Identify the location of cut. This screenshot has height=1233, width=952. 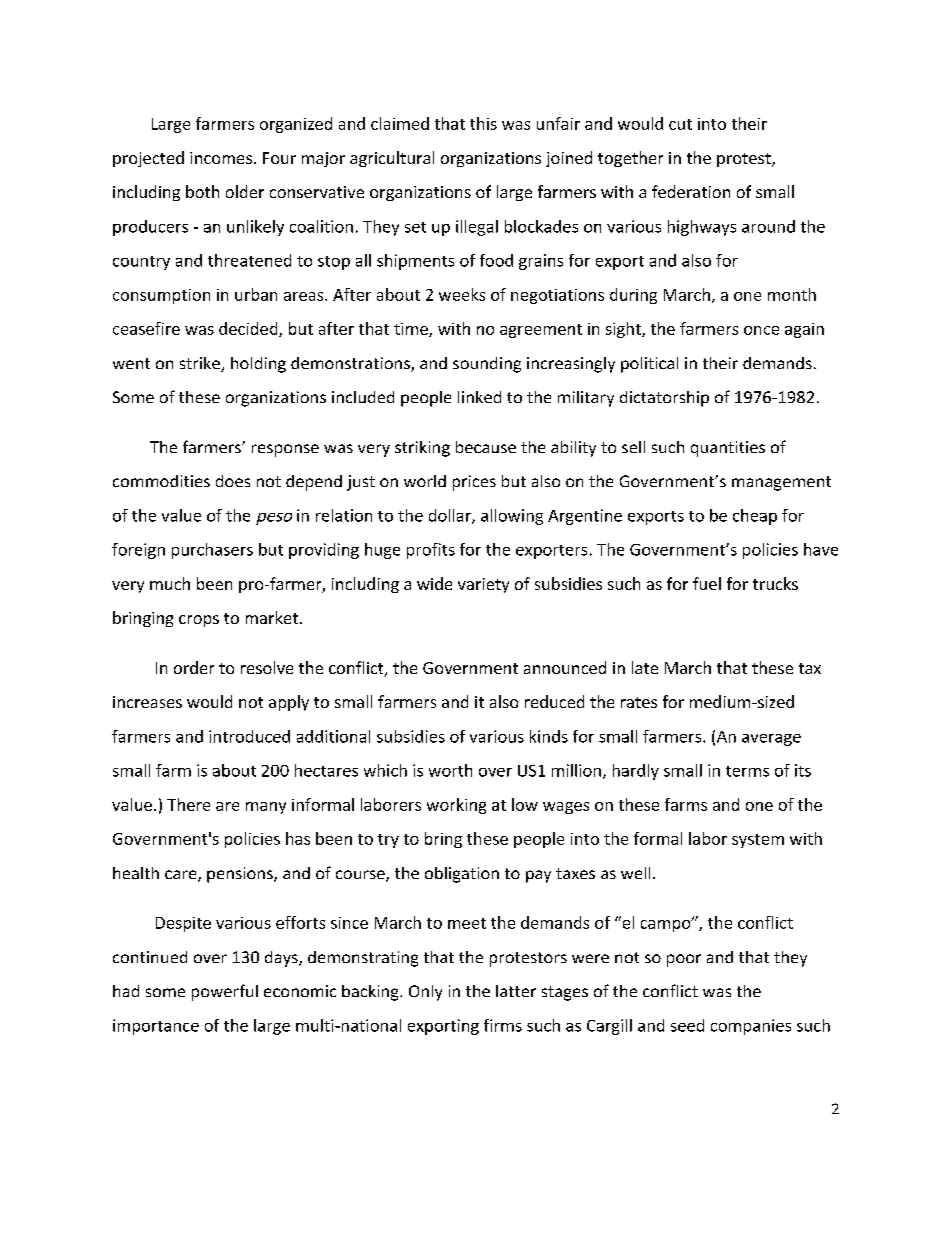
(680, 124).
